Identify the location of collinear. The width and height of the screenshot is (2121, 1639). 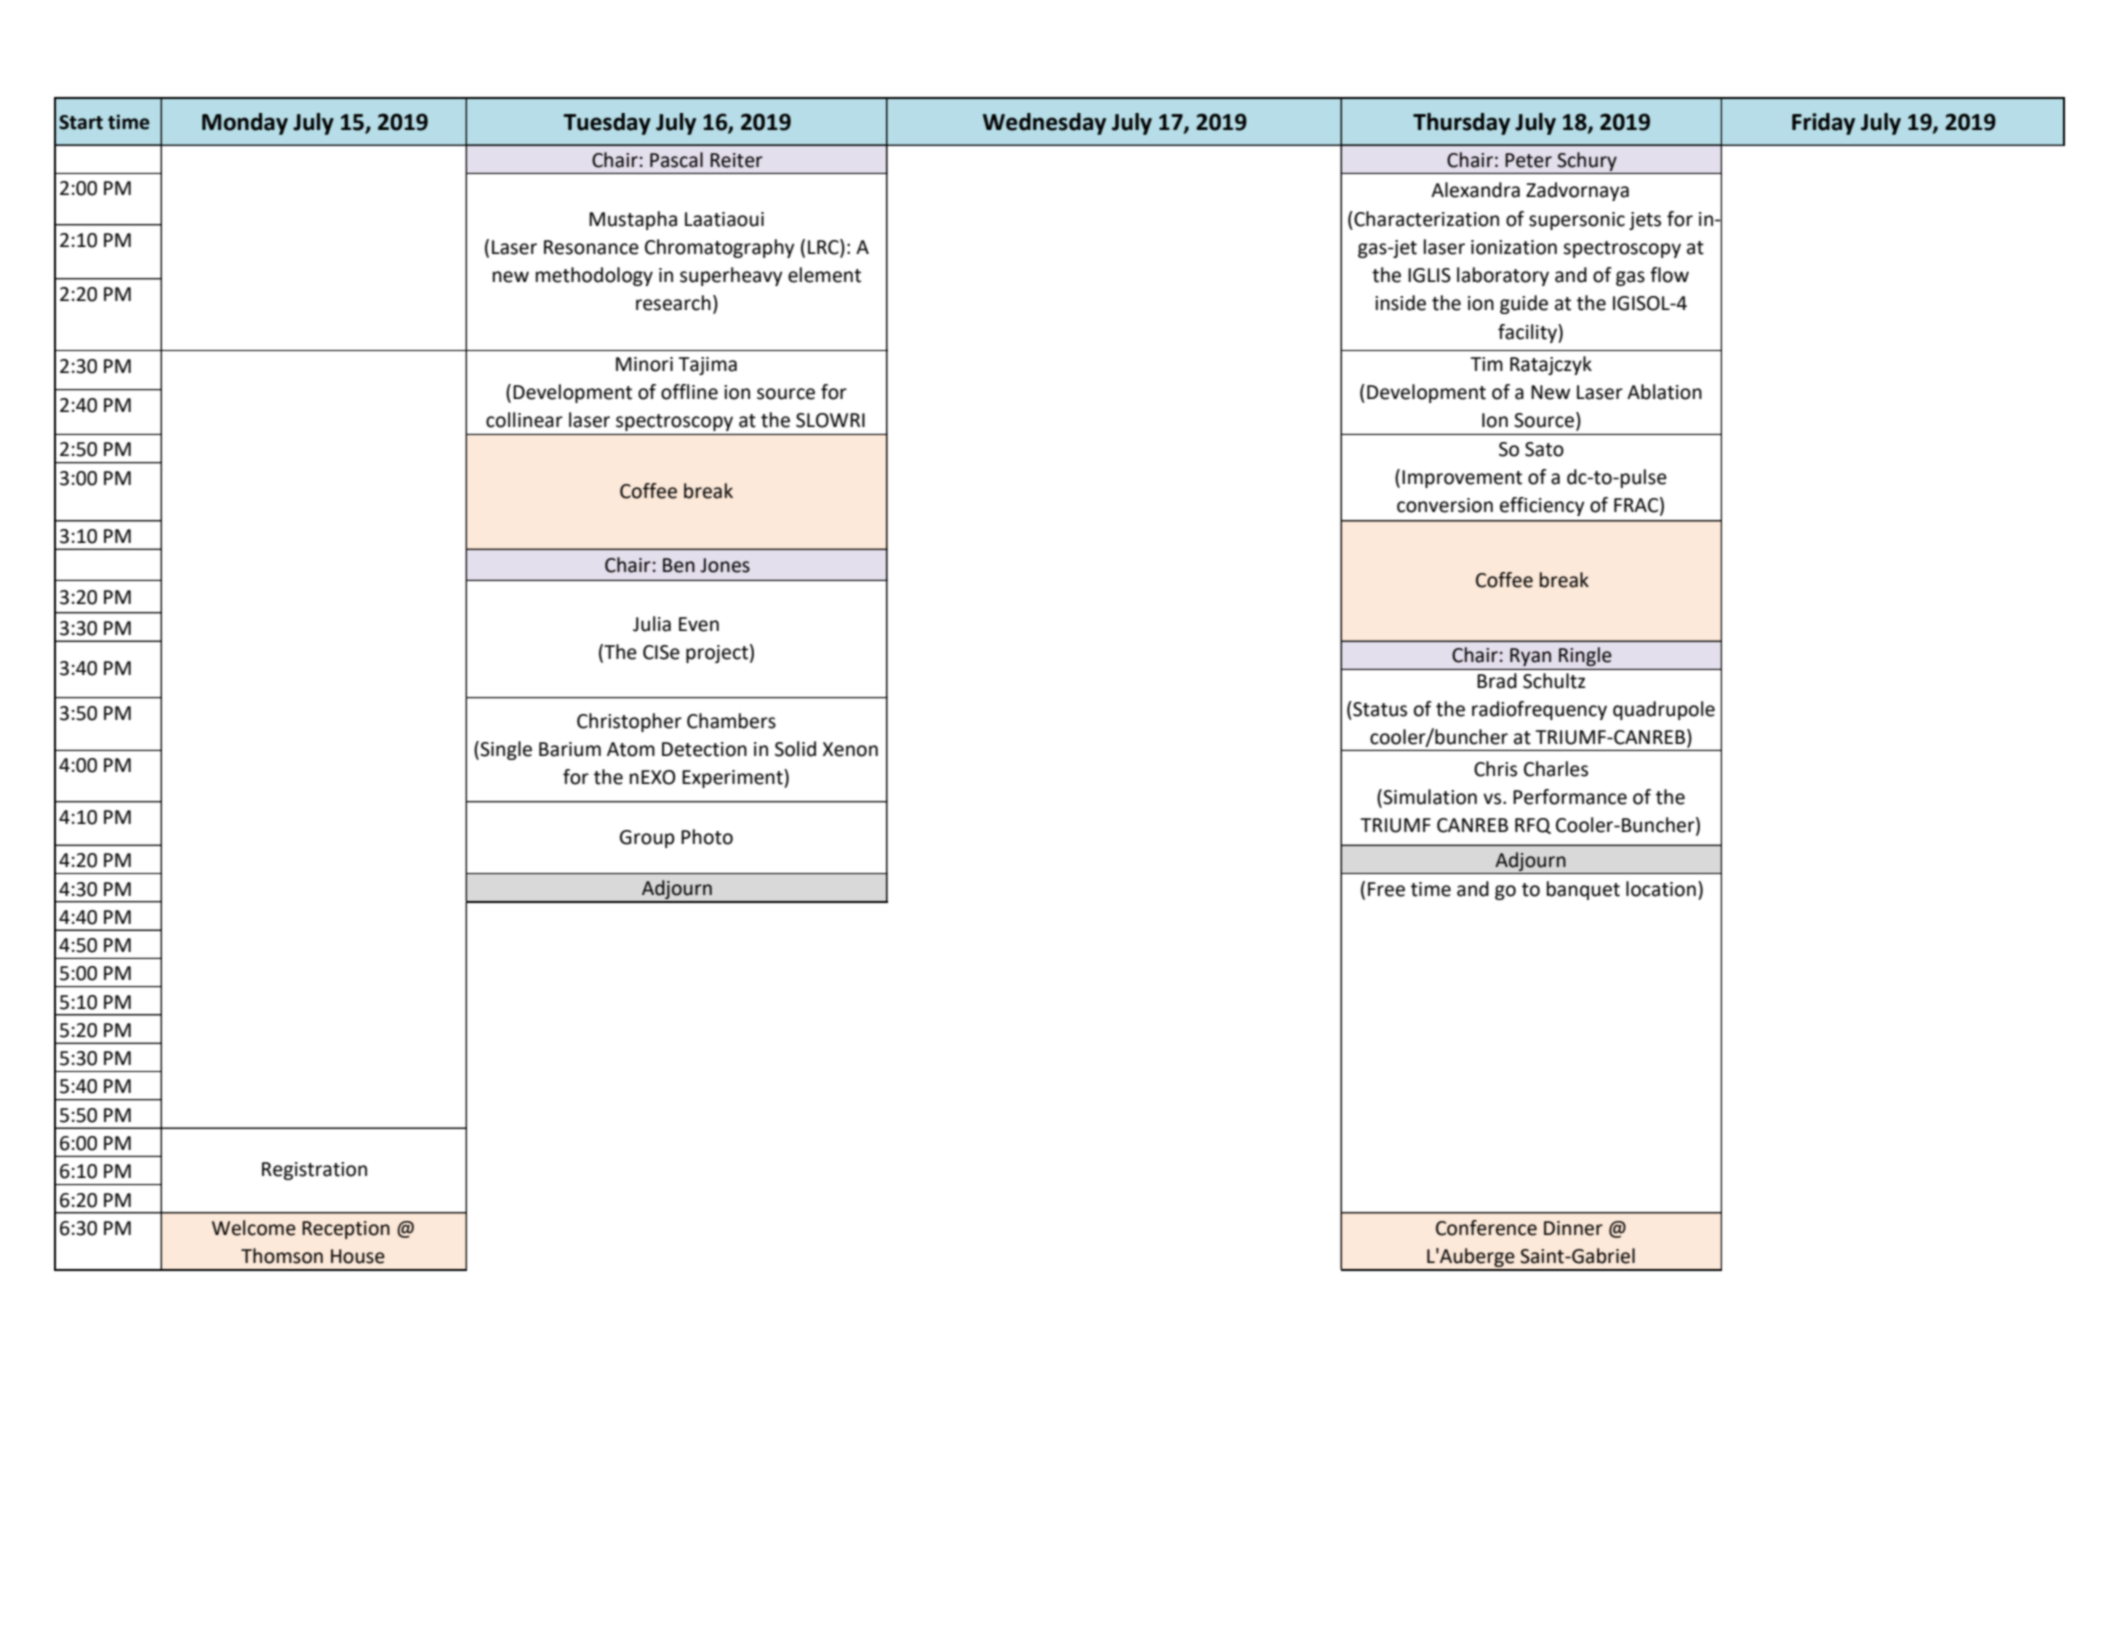
(524, 420).
